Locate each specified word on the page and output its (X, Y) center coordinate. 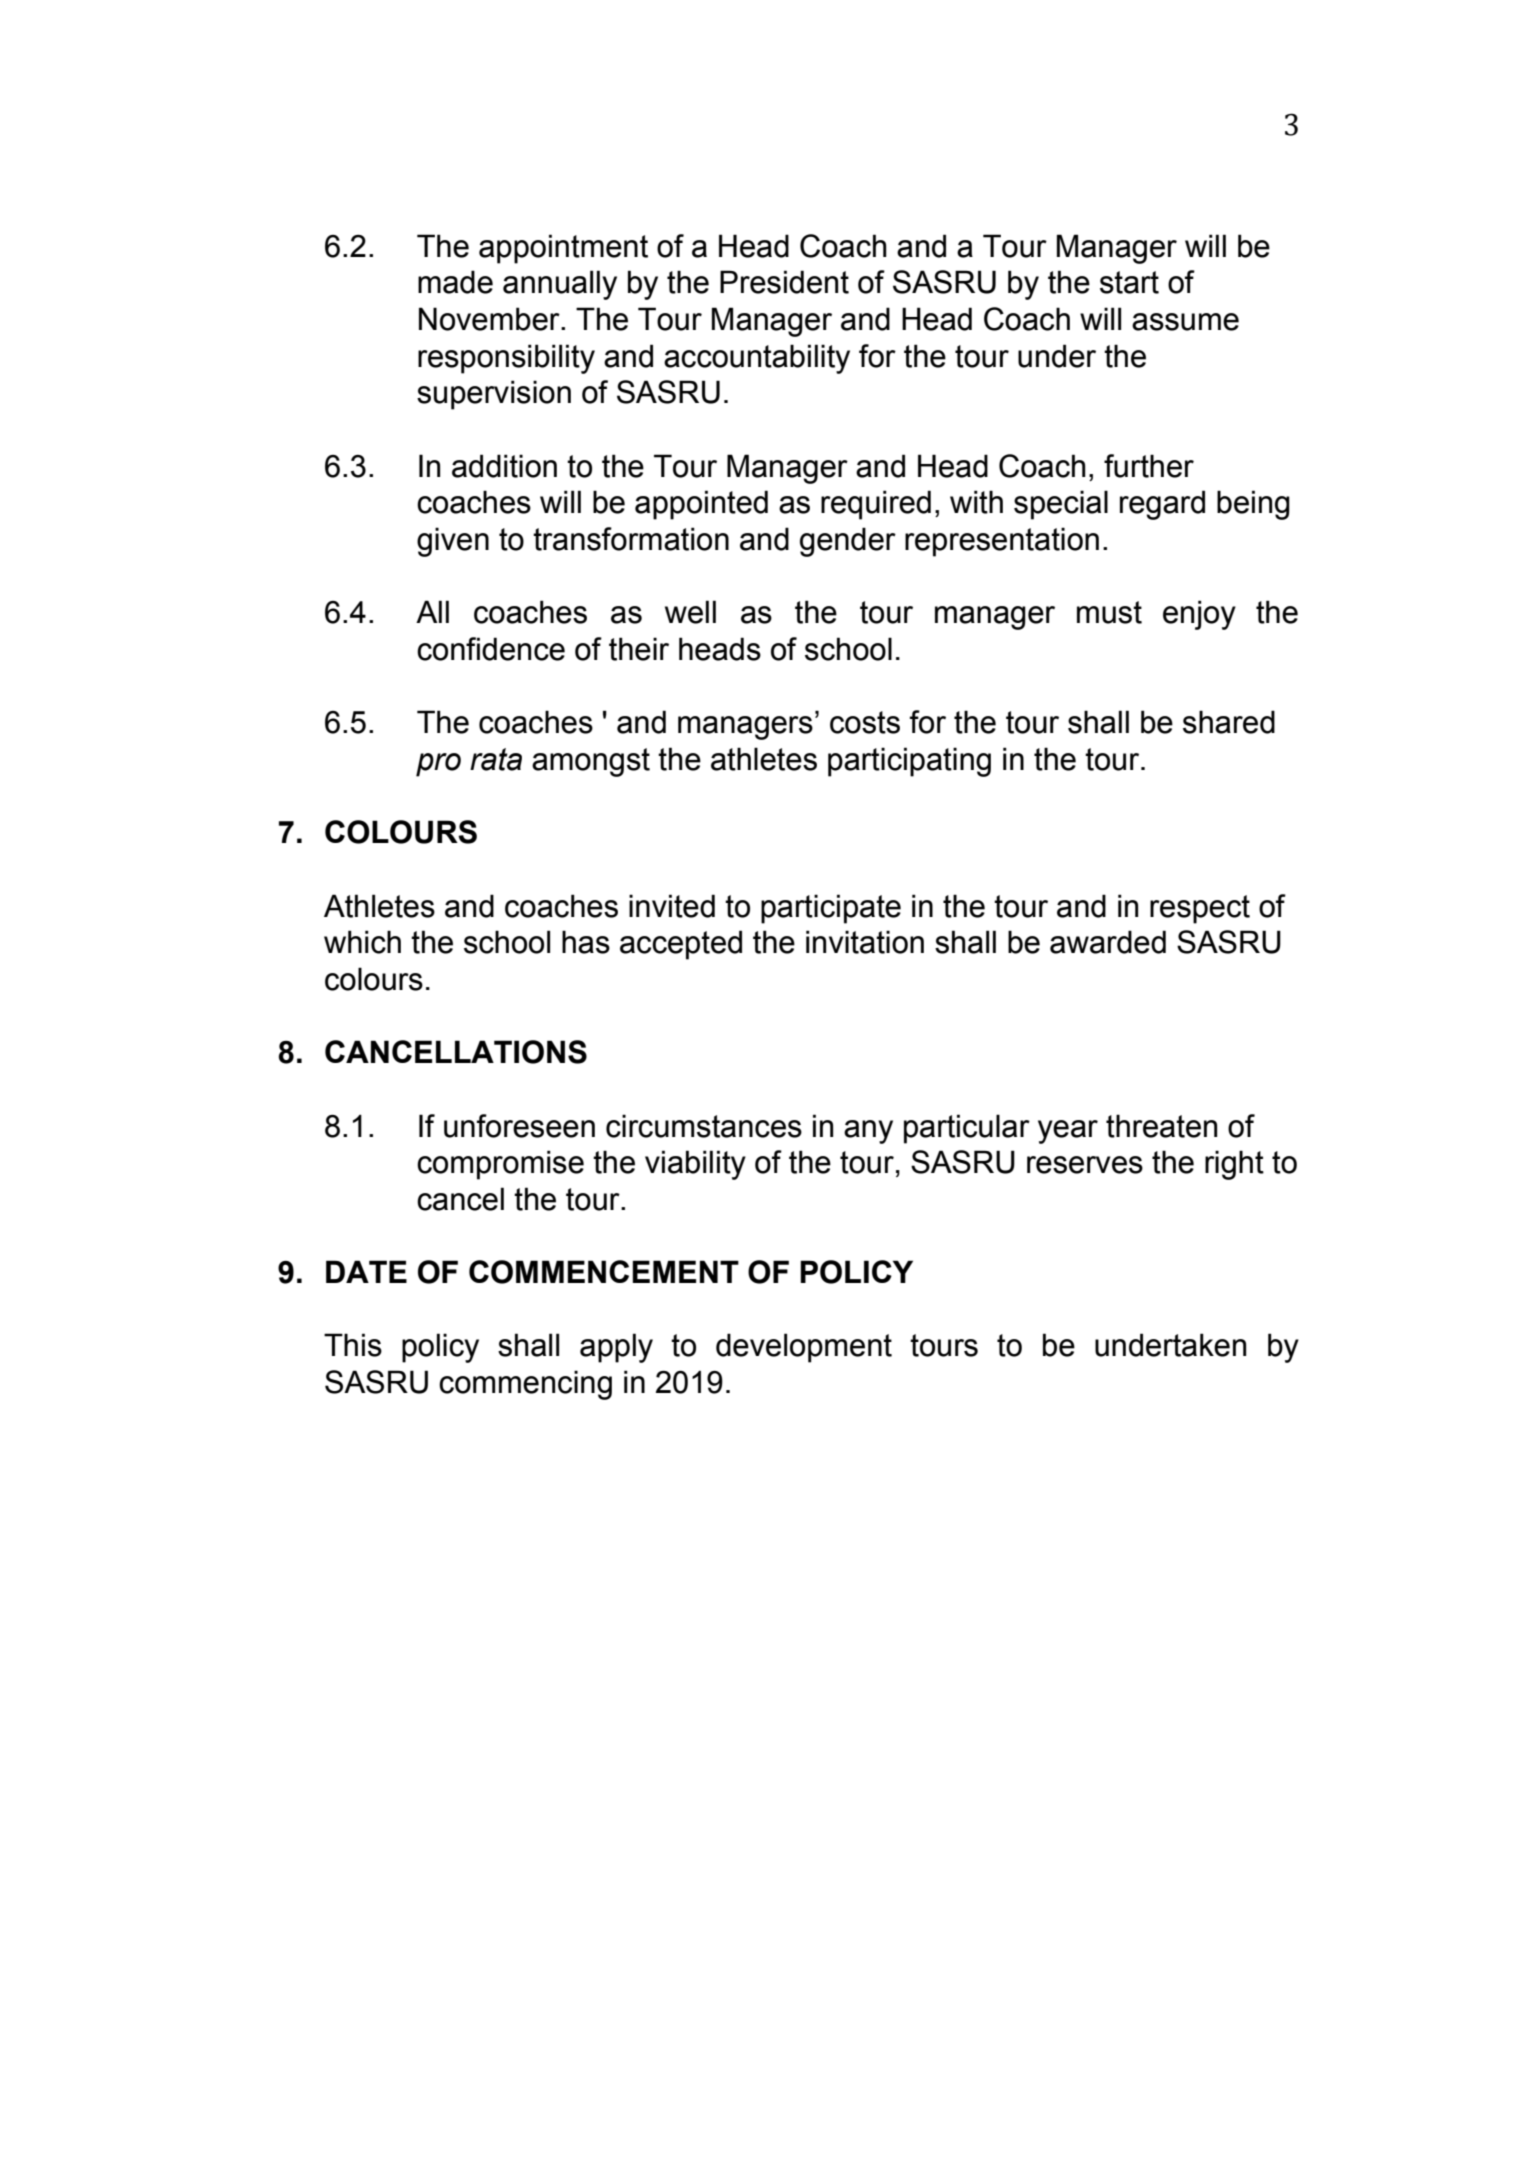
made (455, 282)
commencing (525, 1385)
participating (909, 762)
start (1129, 282)
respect (1200, 909)
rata (496, 759)
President (784, 282)
